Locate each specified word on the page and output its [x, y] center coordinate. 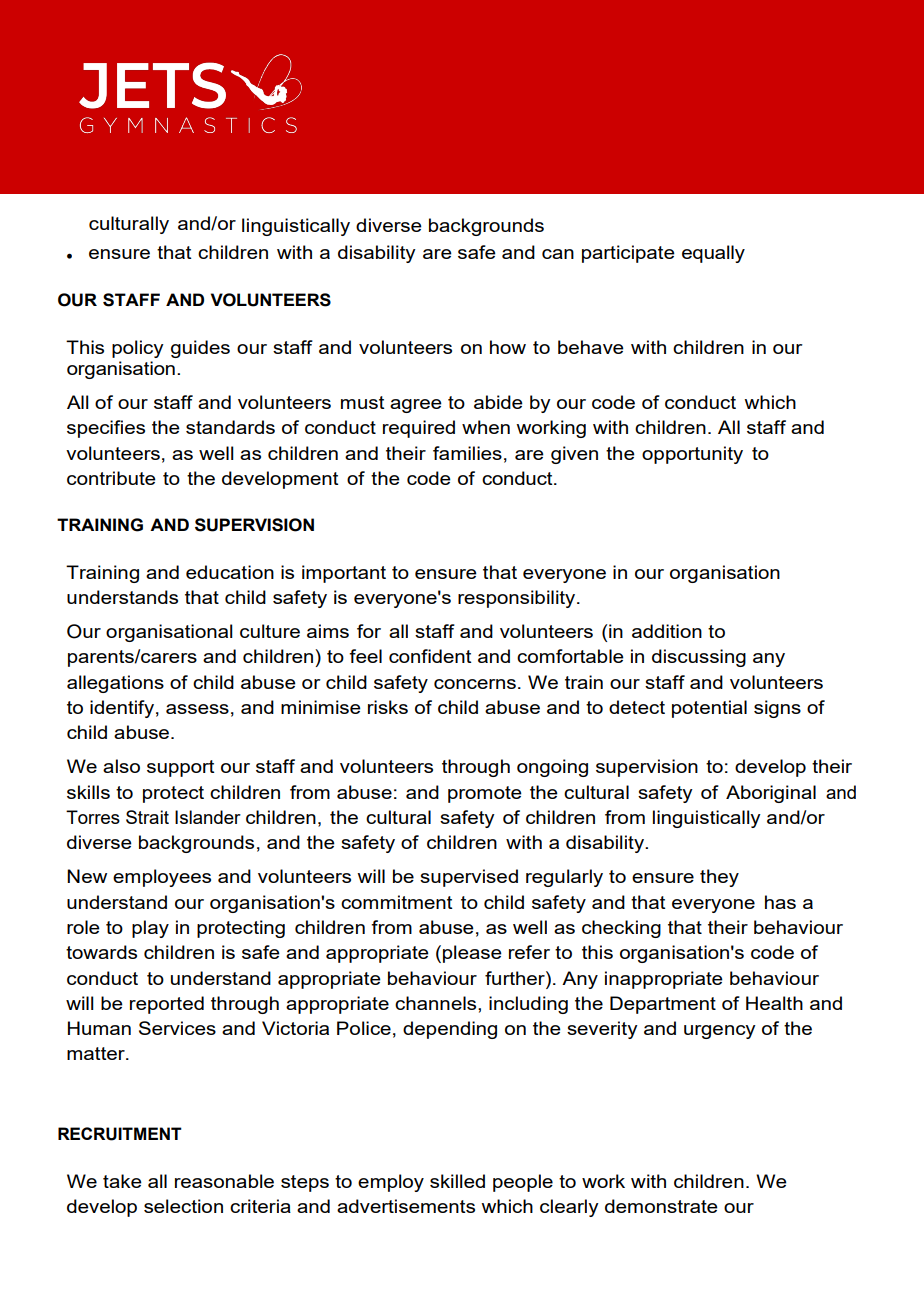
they [719, 878]
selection [183, 1206]
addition [667, 631]
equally [713, 254]
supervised [469, 878]
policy [138, 349]
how [508, 347]
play [150, 929]
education [230, 572]
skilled [457, 1181]
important [344, 574]
